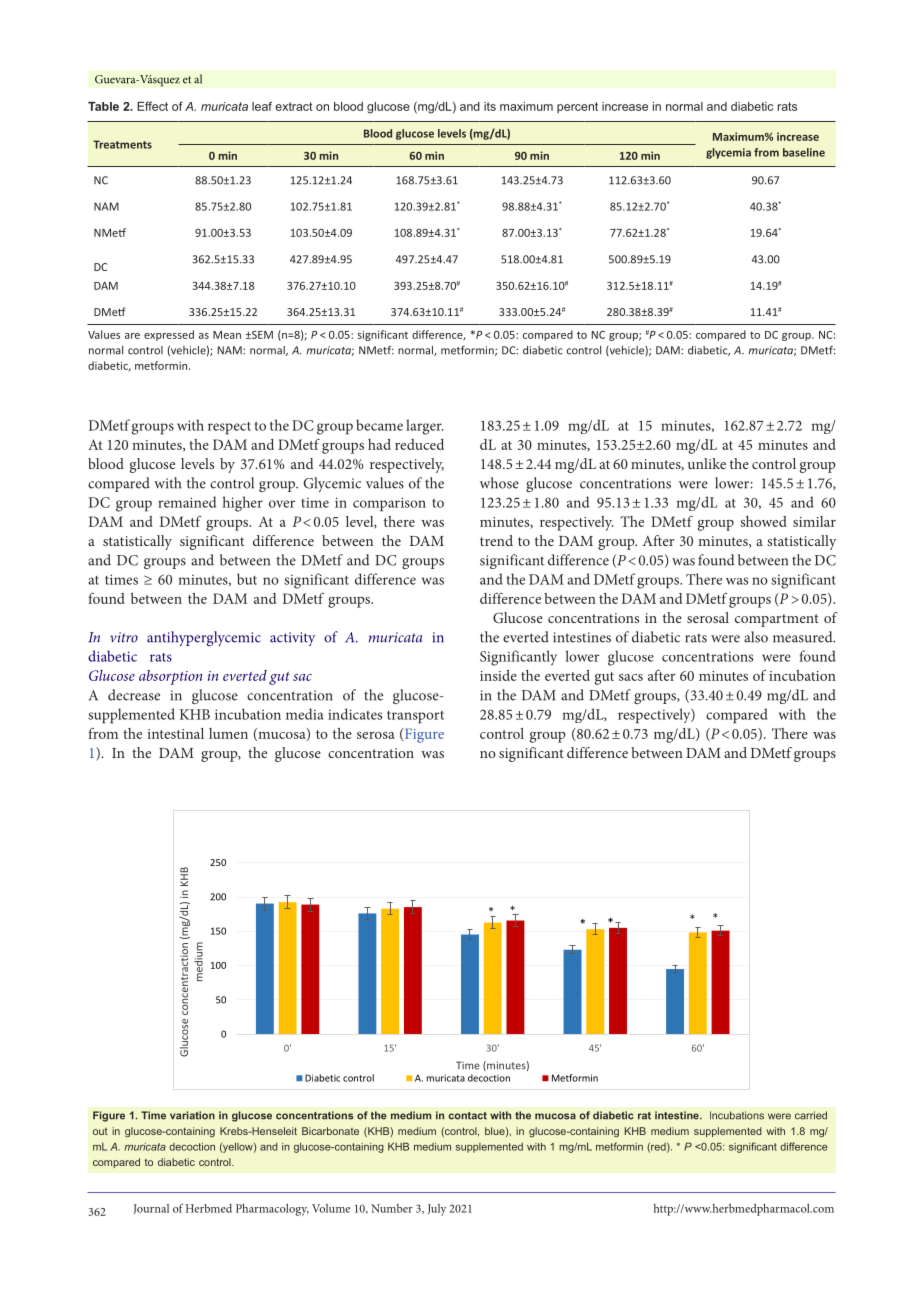 This document has height=1308, width=924. Describe the element at coordinates (151, 1209) in the document. I see `Journal` at that location.
